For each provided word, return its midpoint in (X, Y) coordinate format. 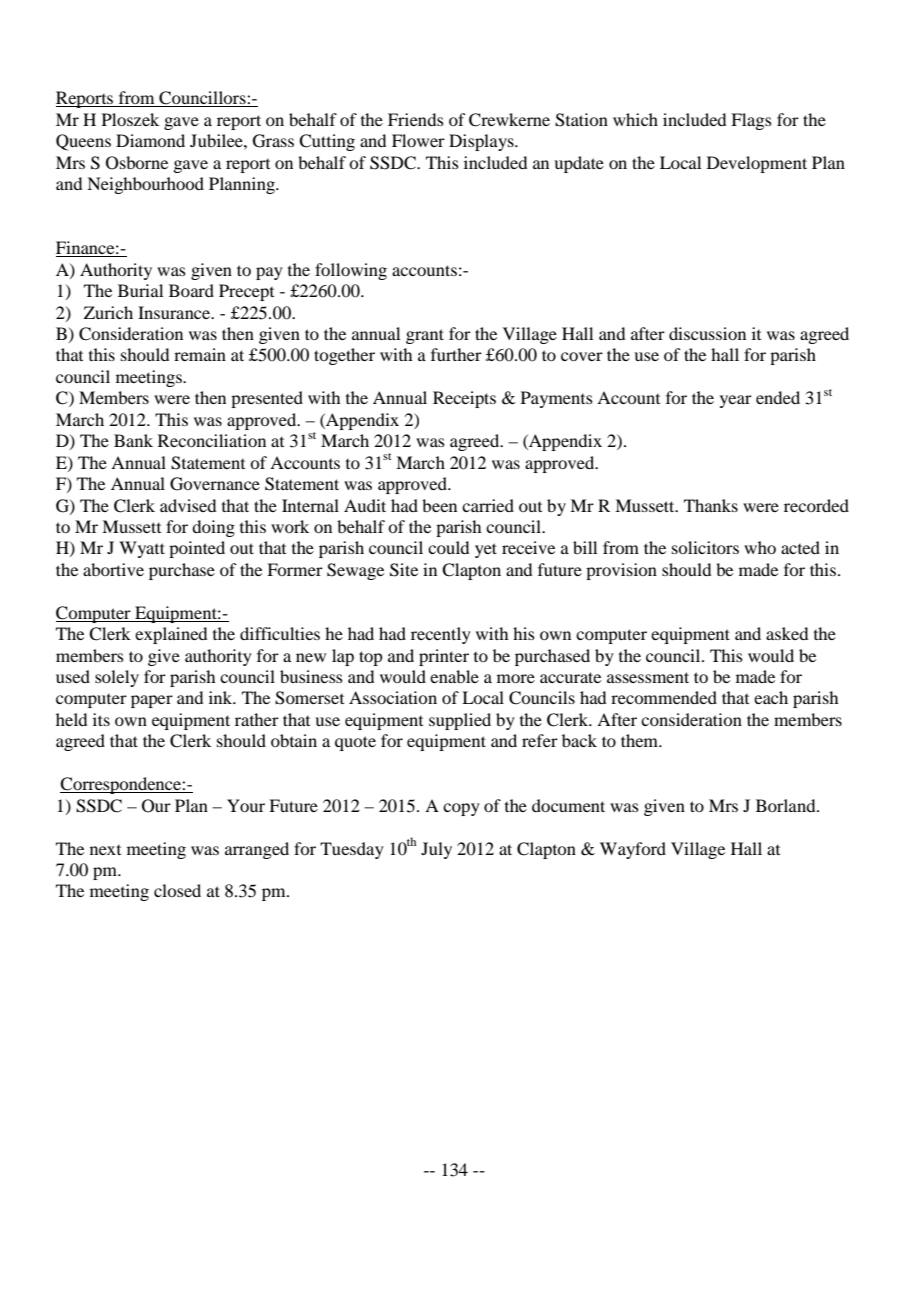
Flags (751, 121)
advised (188, 505)
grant (425, 336)
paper (152, 701)
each (771, 697)
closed (177, 890)
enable (454, 676)
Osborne (137, 163)
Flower (418, 140)
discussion (707, 333)
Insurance (175, 312)
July (436, 850)
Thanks (711, 505)
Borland (787, 805)
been (439, 505)
